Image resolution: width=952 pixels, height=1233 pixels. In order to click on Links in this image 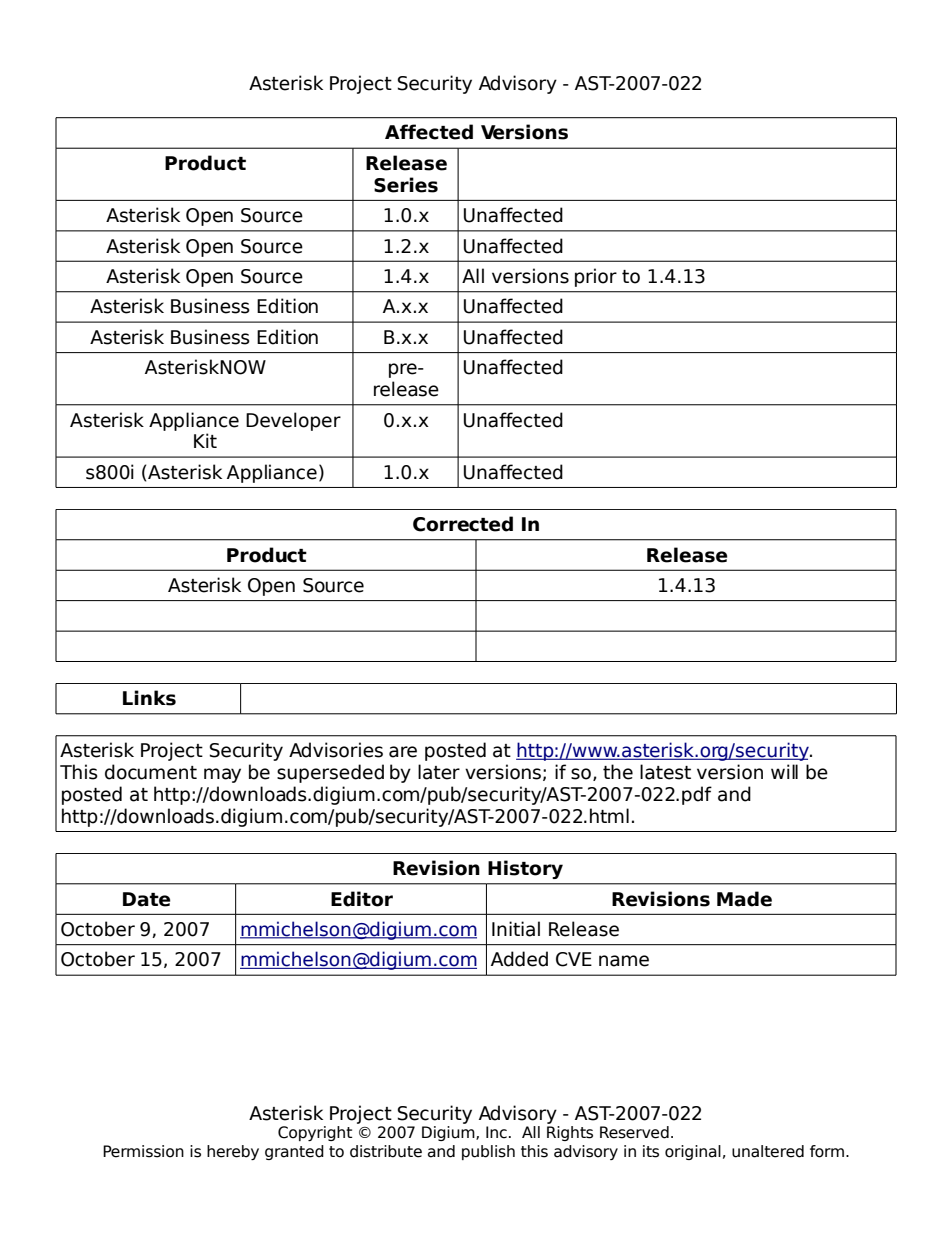, I will do `click(149, 698)`.
